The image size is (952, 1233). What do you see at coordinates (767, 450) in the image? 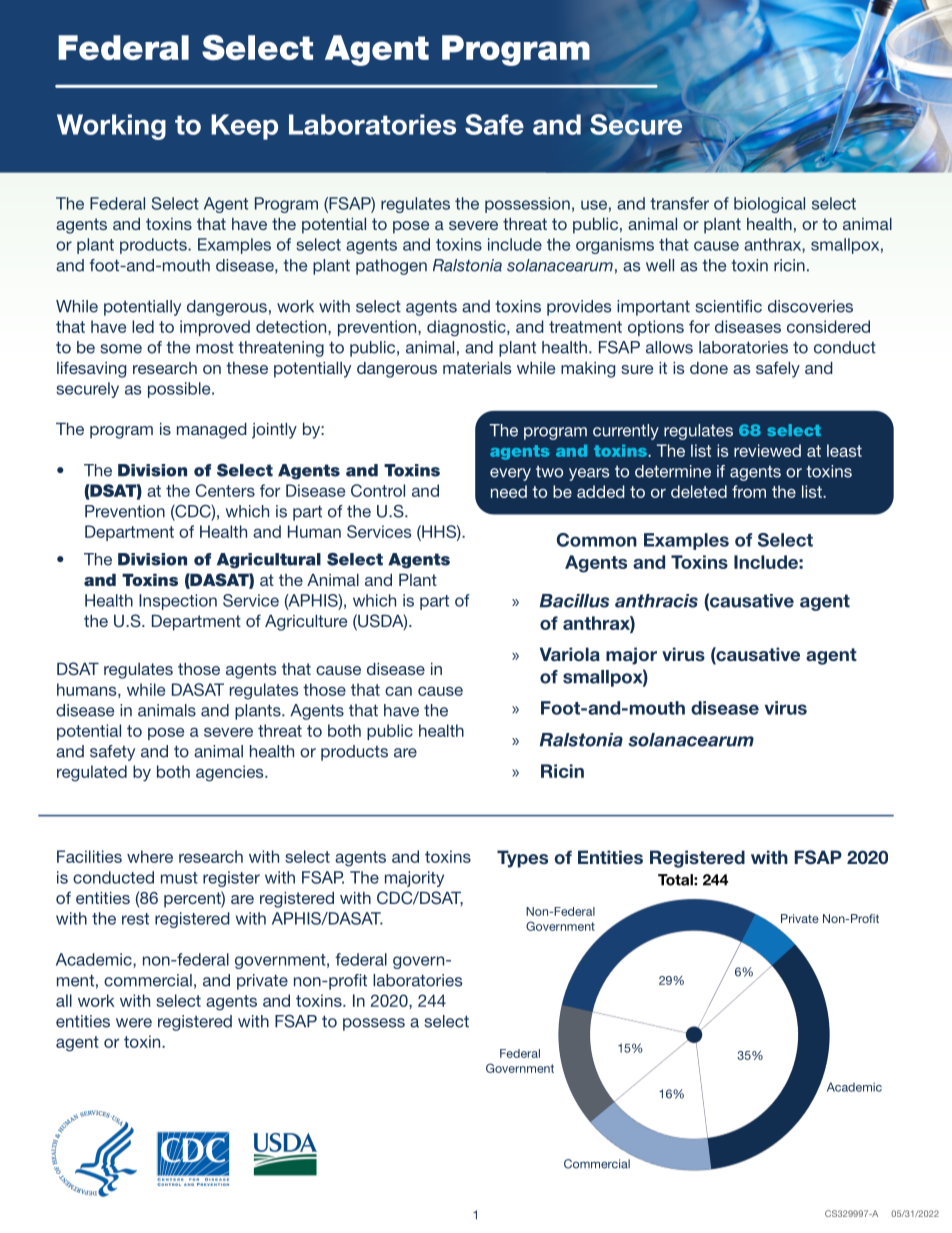
I see `reviewed` at bounding box center [767, 450].
